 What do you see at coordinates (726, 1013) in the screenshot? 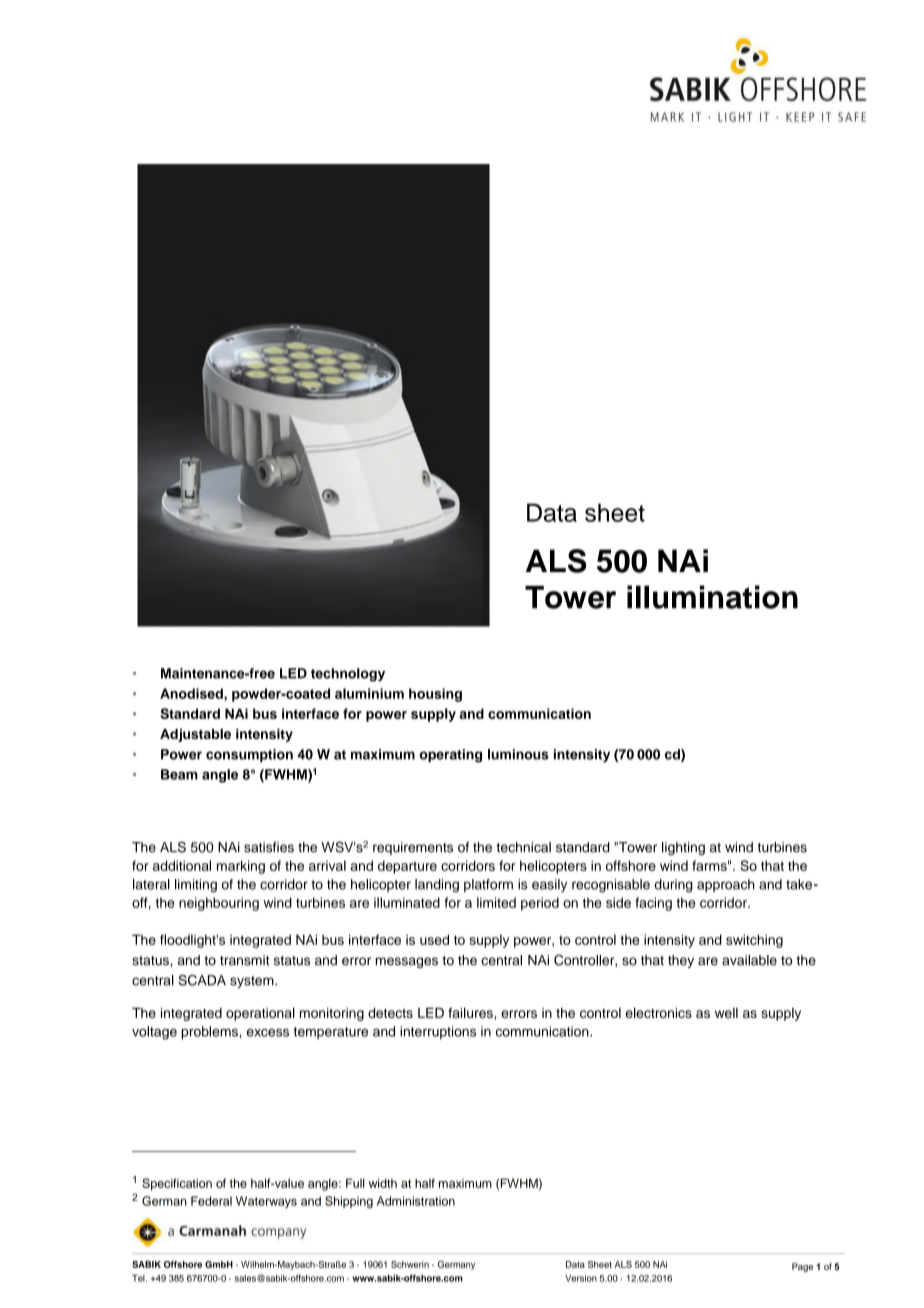
I see `well` at bounding box center [726, 1013].
